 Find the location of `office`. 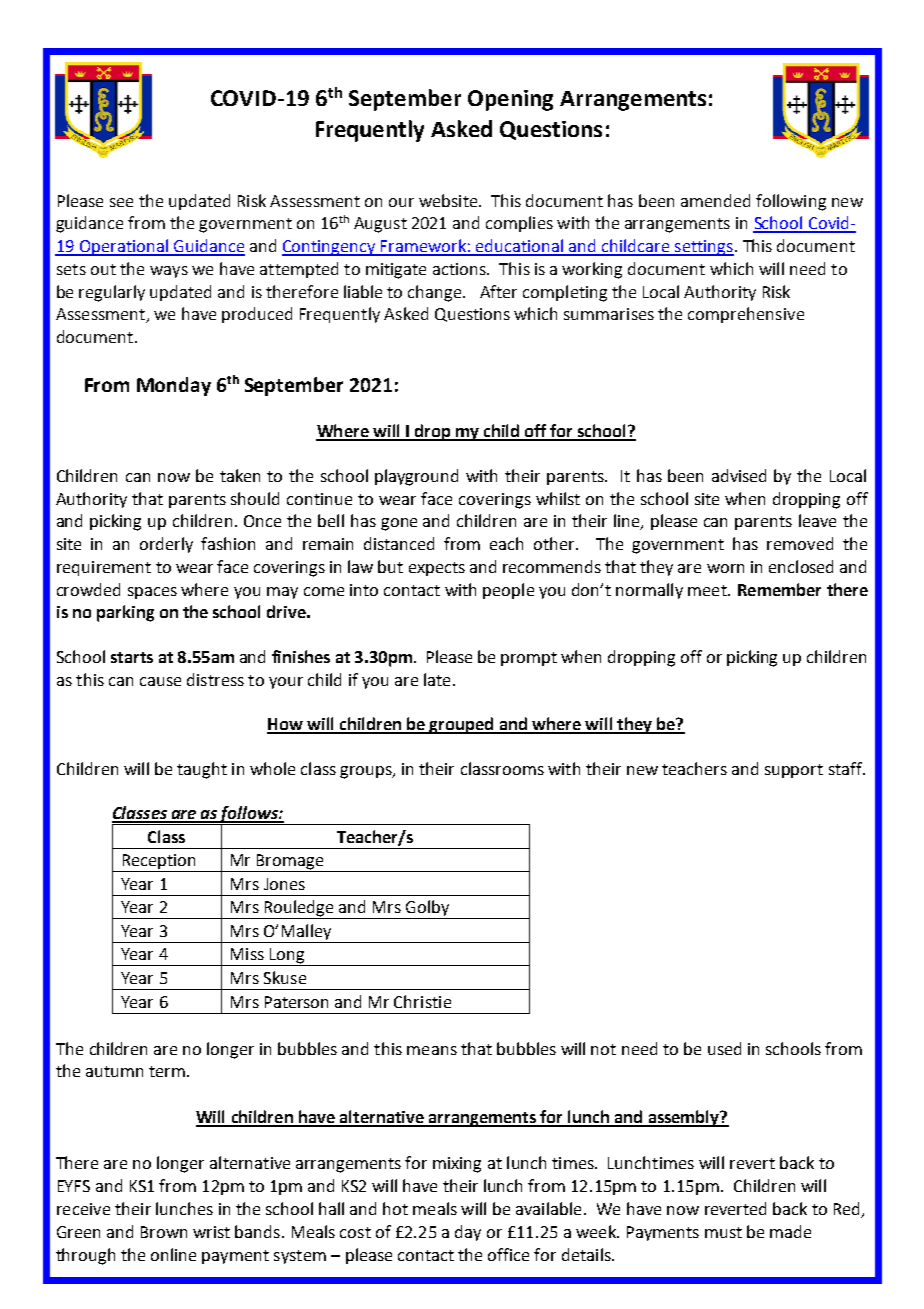

office is located at coordinates (508, 1254).
